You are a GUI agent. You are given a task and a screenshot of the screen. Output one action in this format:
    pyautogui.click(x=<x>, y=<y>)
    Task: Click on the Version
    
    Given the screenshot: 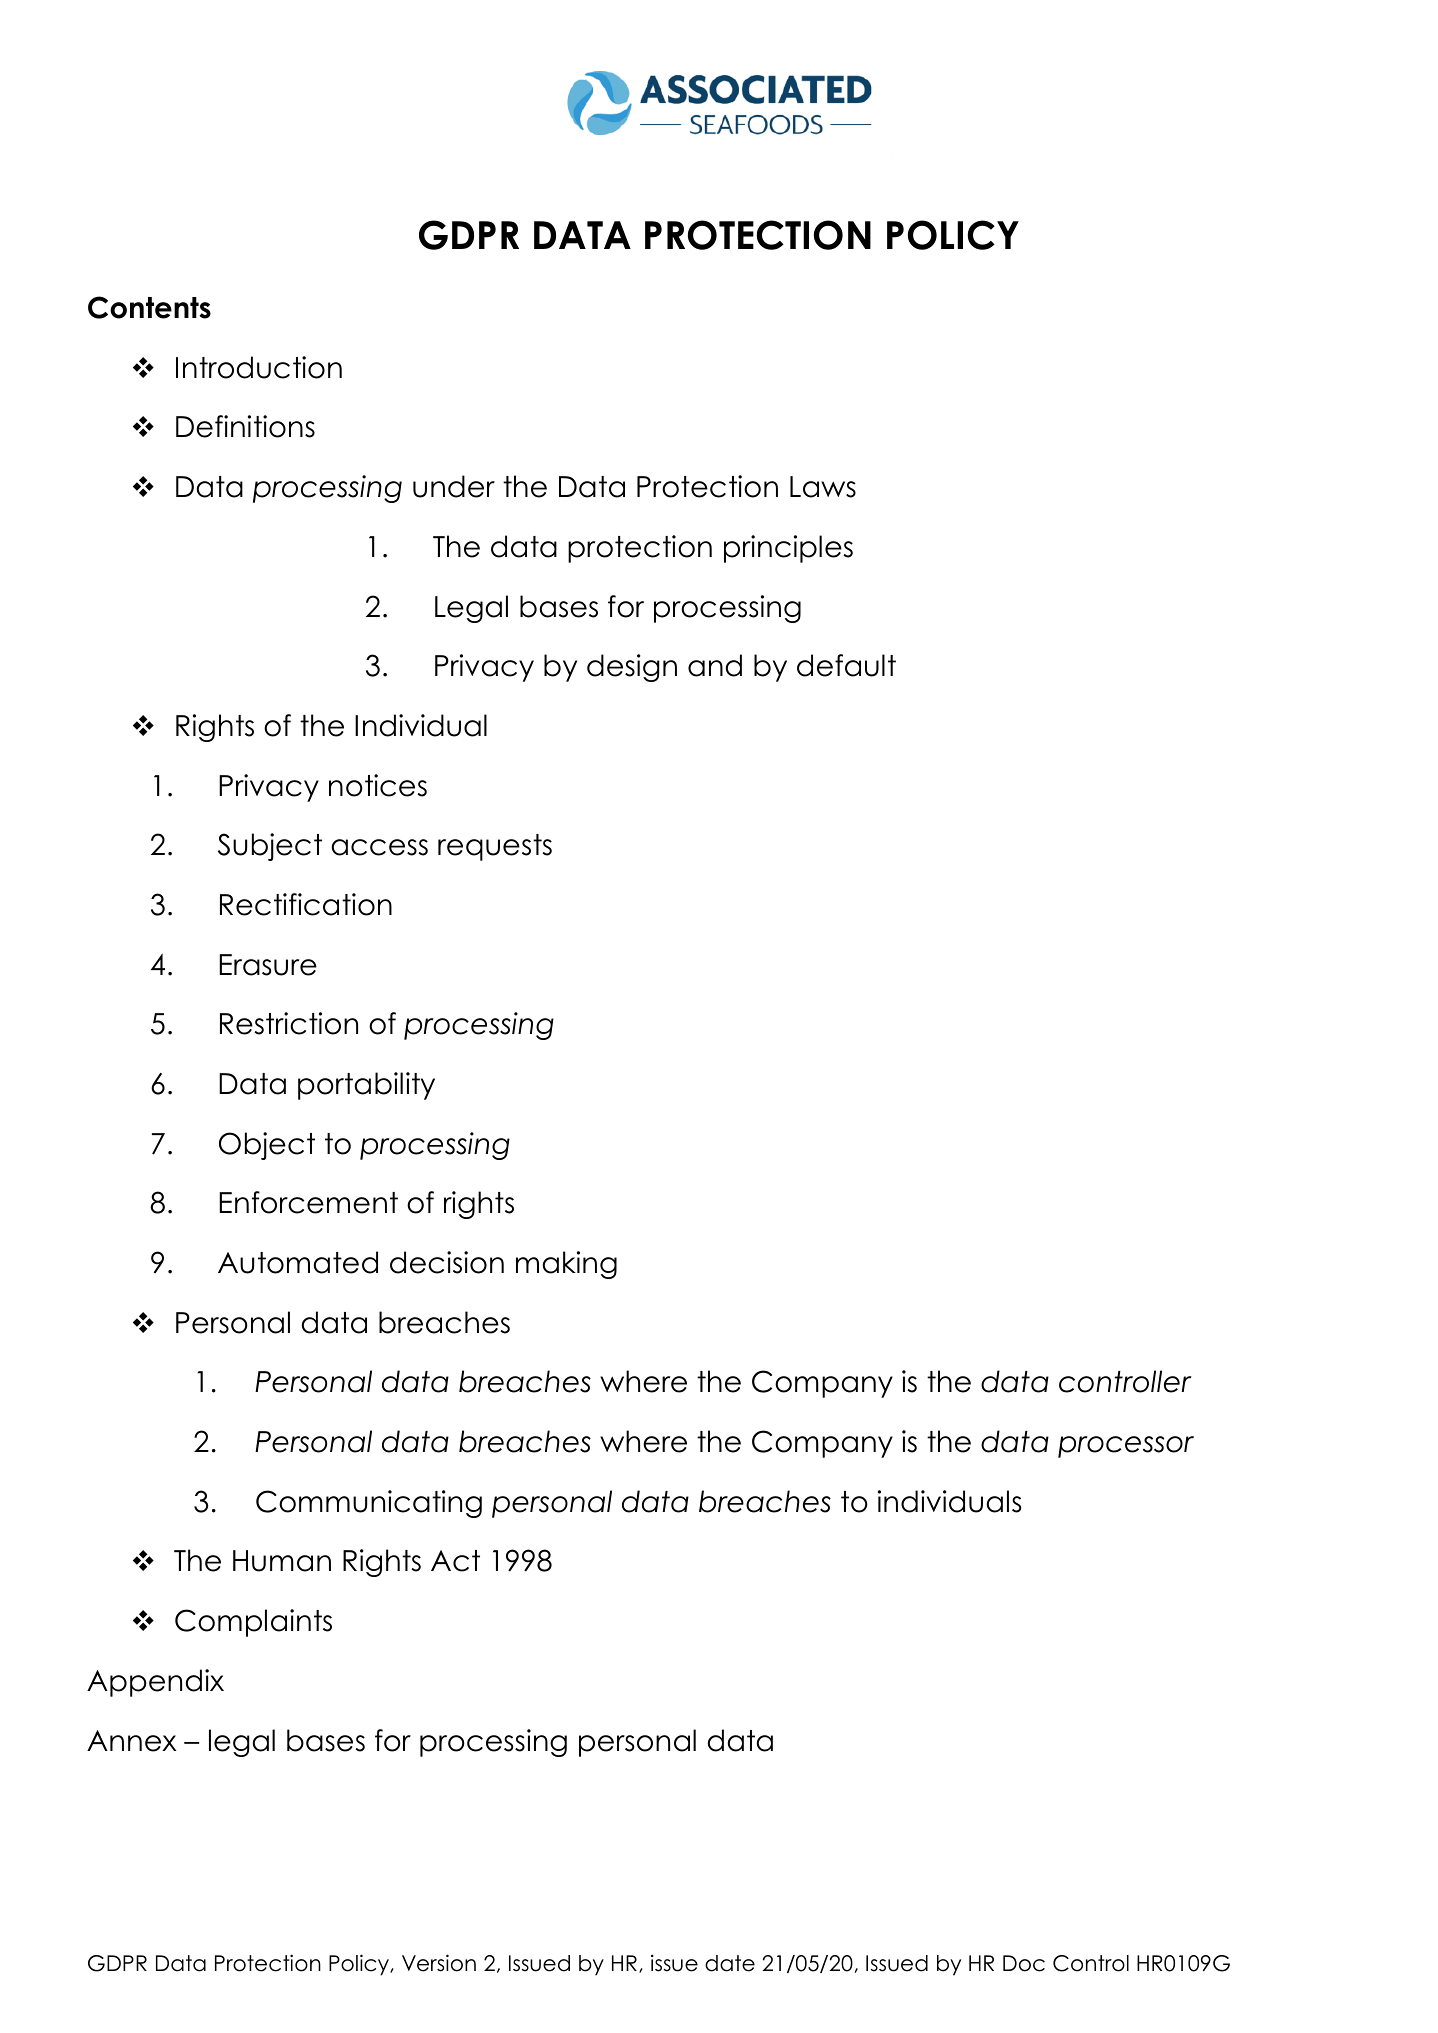 What is the action you would take?
    pyautogui.click(x=439, y=1963)
